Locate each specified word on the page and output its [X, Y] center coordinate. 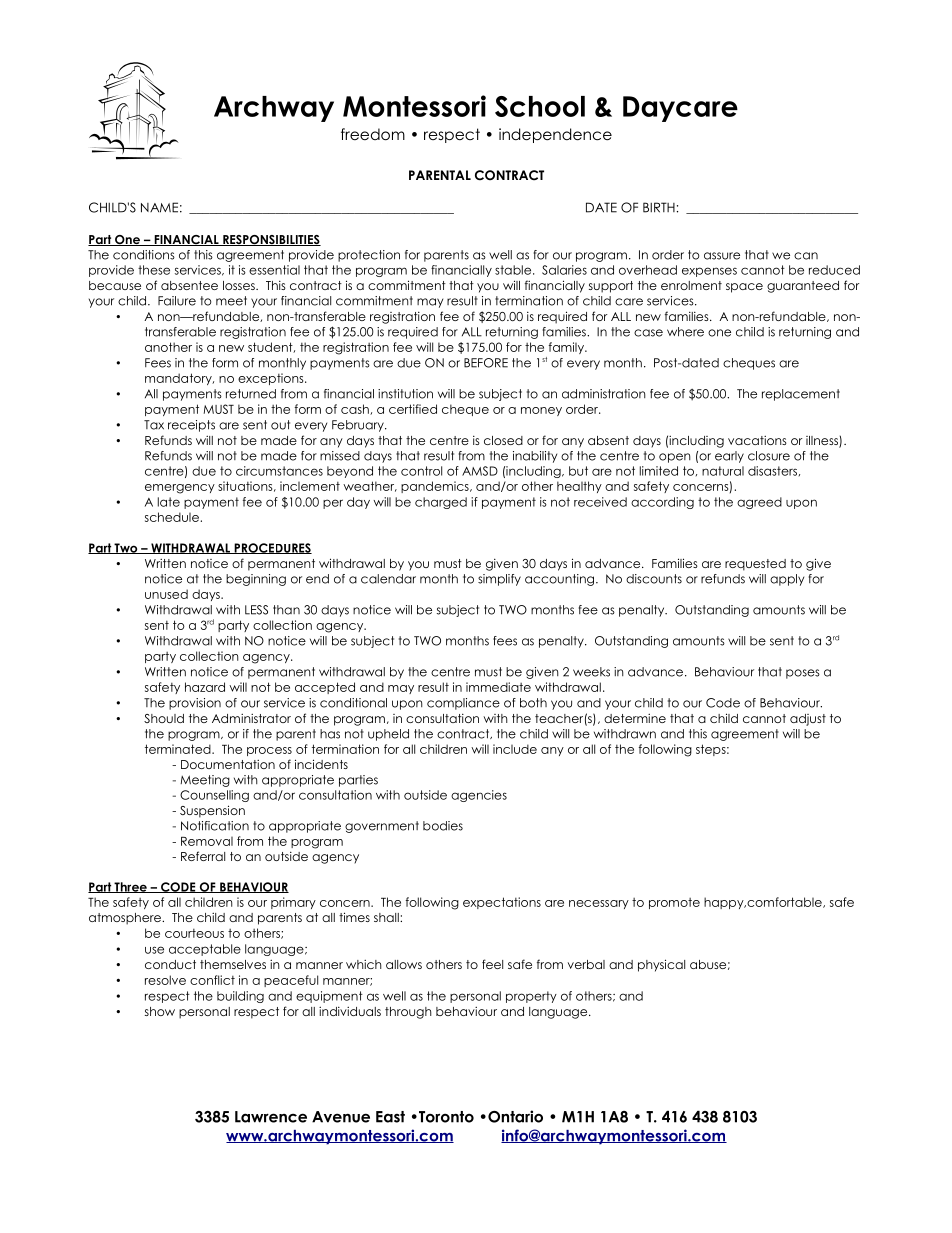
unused [166, 594]
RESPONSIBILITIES [271, 240]
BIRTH [659, 207]
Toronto [445, 1117]
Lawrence [271, 1117]
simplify [499, 580]
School [540, 106]
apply [787, 580]
